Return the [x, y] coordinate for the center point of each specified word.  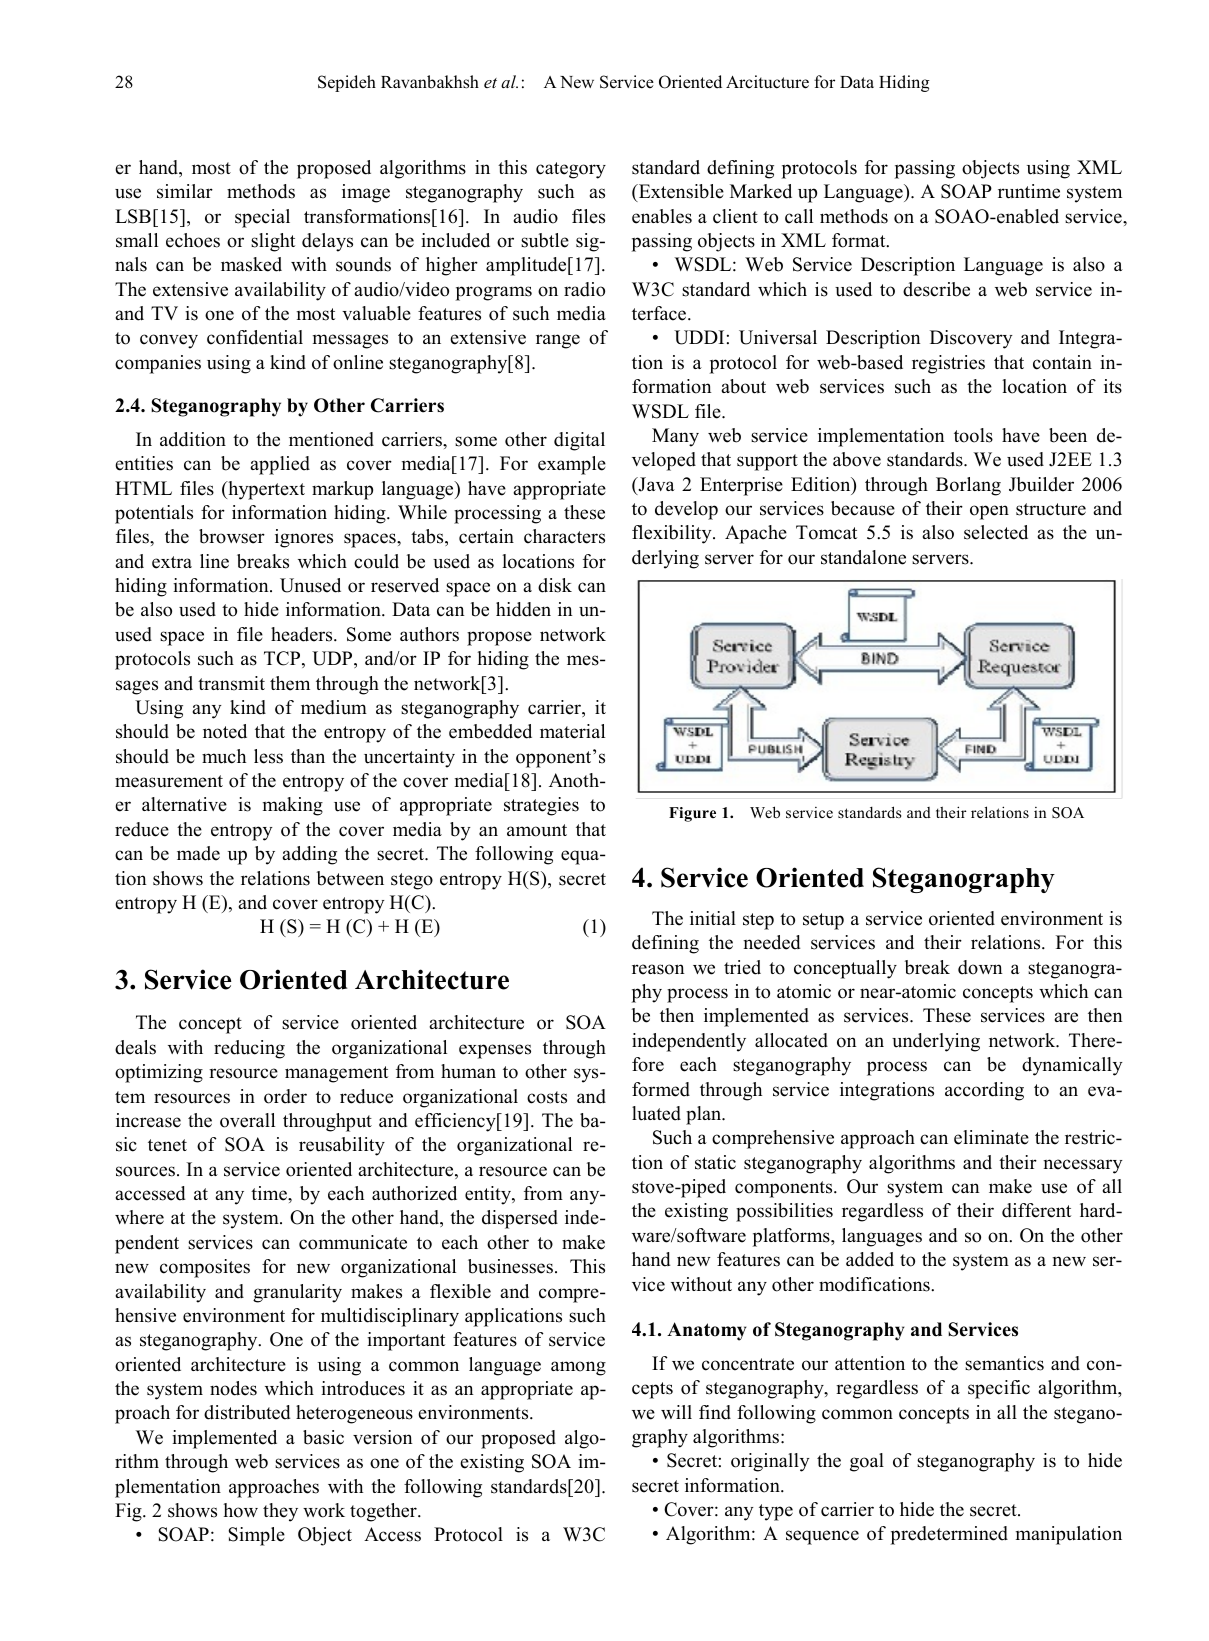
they [280, 1512]
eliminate [991, 1137]
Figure [692, 814]
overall [247, 1120]
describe [936, 289]
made [198, 853]
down [980, 967]
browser [232, 536]
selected [996, 532]
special [262, 218]
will [676, 1412]
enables [662, 216]
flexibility [673, 534]
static [715, 1162]
